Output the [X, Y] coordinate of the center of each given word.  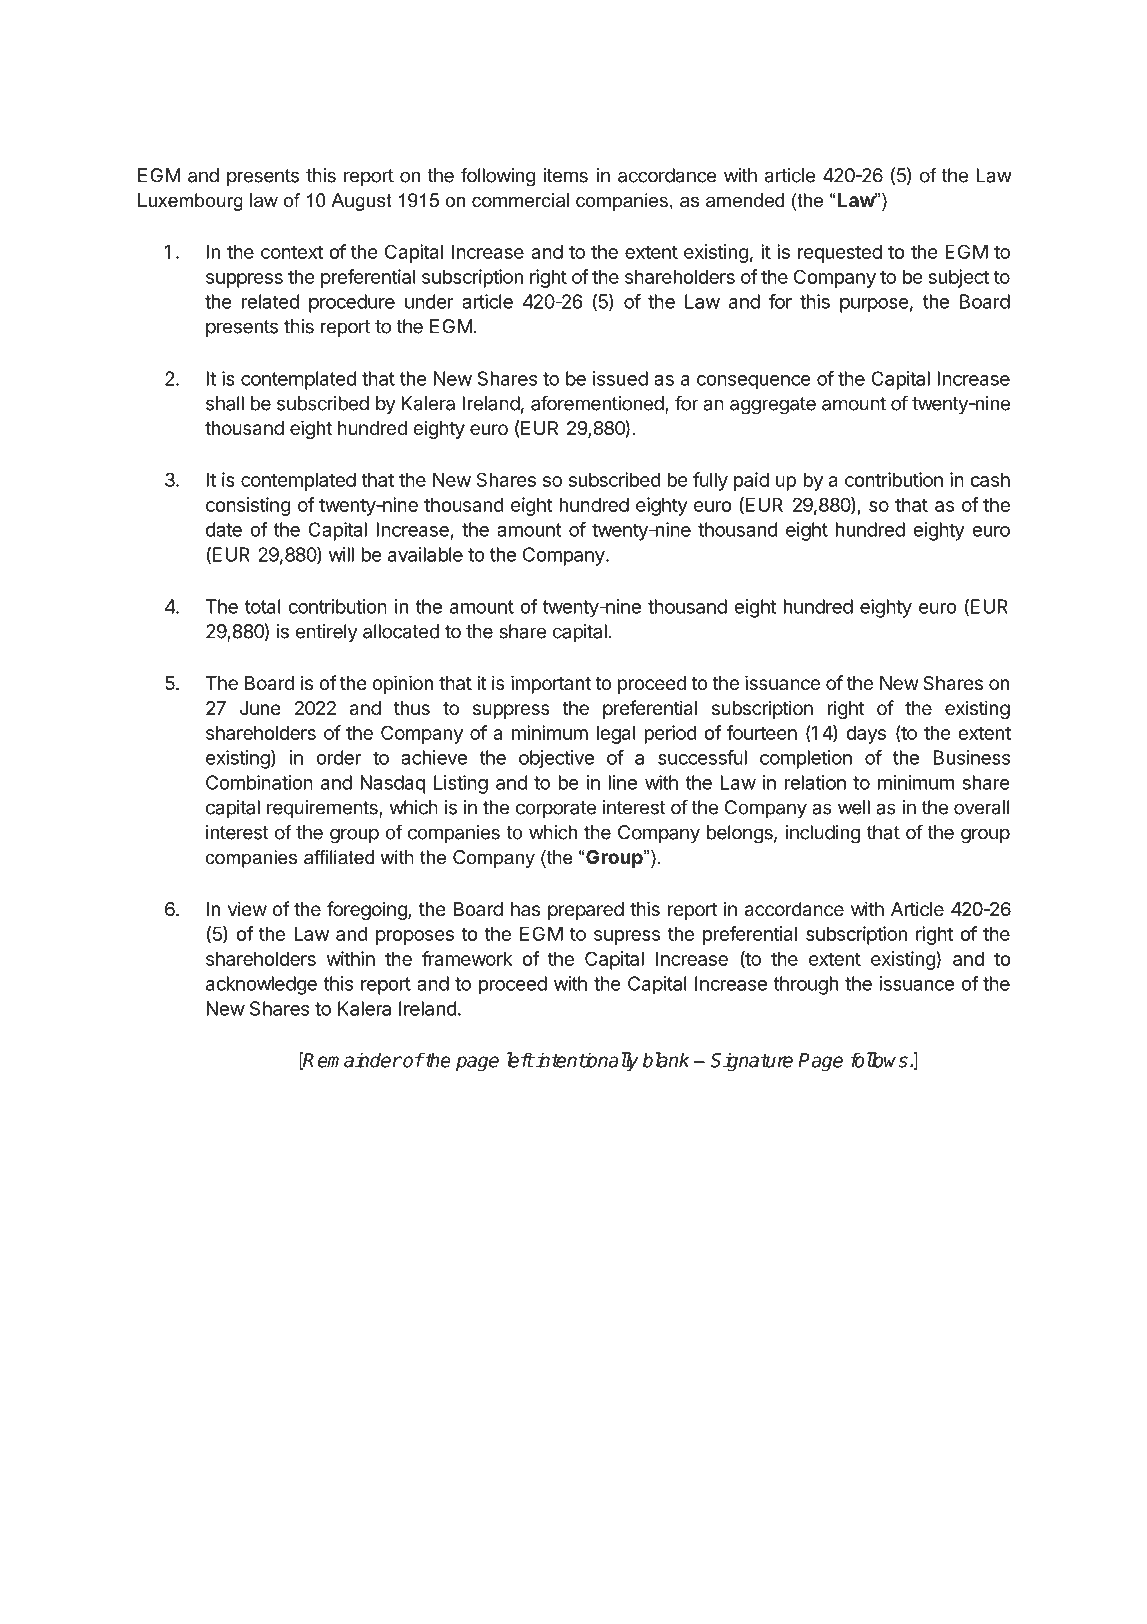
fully [710, 481]
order [338, 757]
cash [990, 479]
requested [840, 254]
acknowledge [261, 985]
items [565, 175]
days [866, 735]
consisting [248, 506]
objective [556, 759]
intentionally [586, 1062]
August [361, 202]
